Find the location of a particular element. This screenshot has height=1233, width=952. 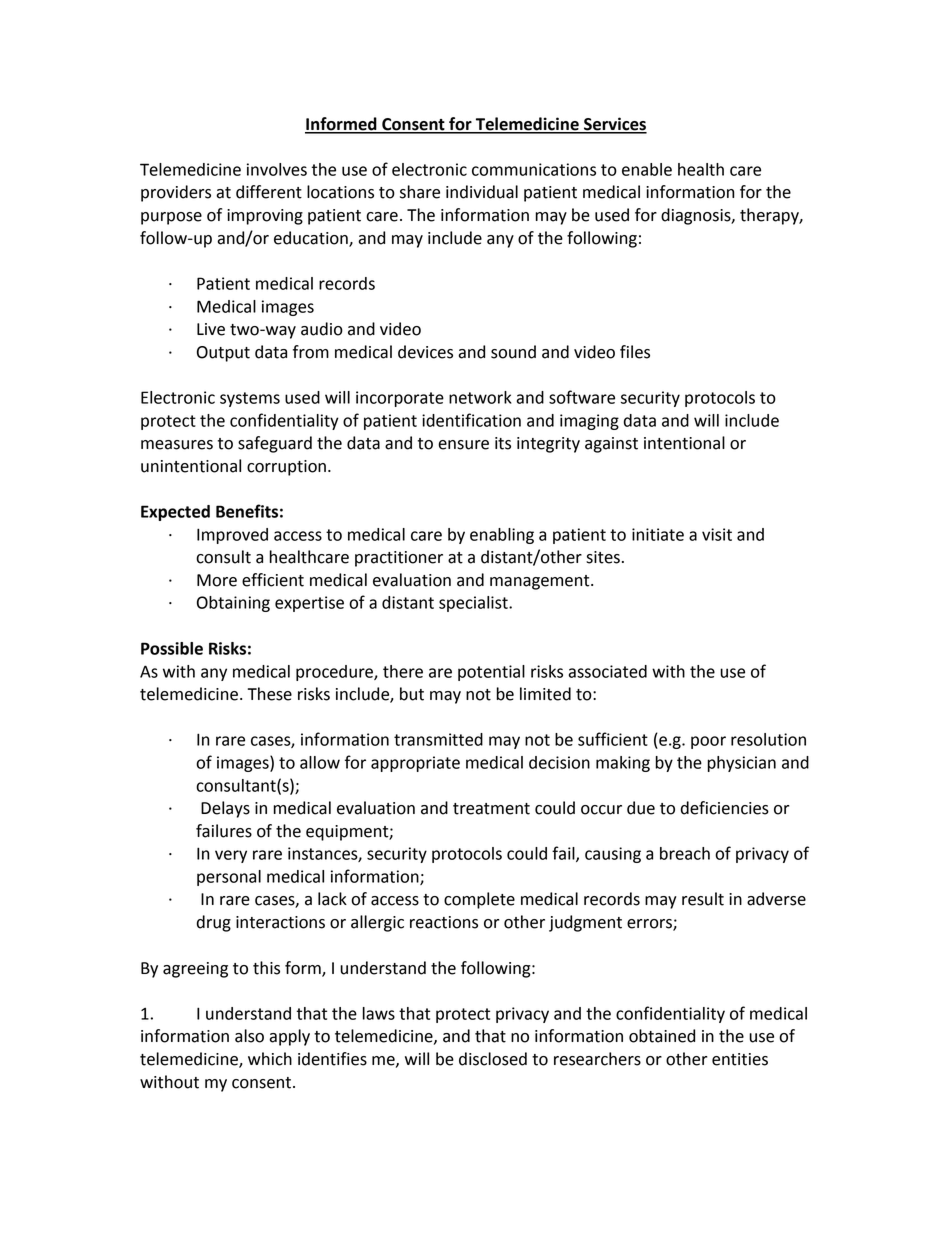

specialist is located at coordinates (474, 604).
